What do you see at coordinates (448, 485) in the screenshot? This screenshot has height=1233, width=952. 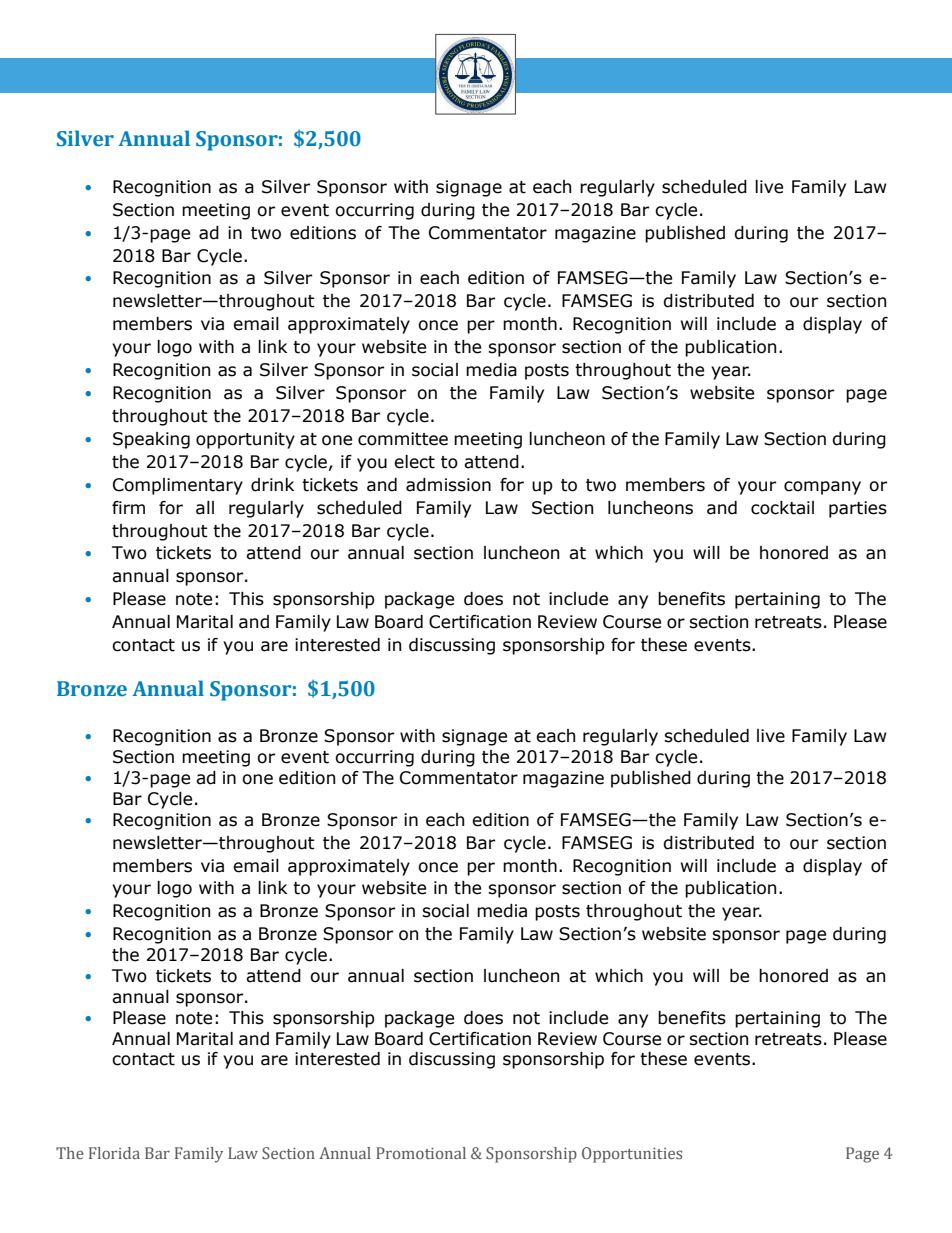 I see `admission` at bounding box center [448, 485].
